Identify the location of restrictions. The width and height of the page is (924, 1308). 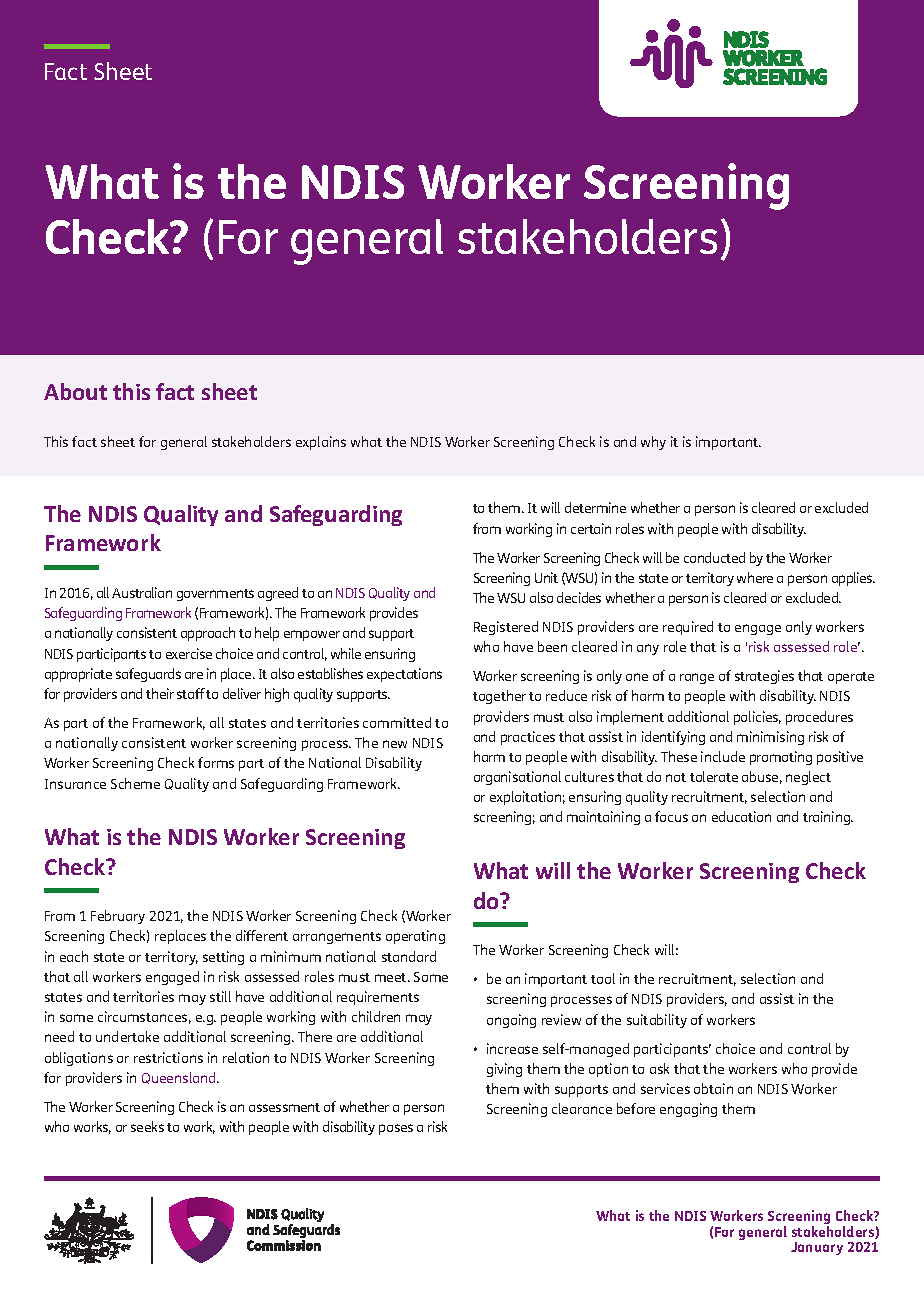
(168, 1057).
